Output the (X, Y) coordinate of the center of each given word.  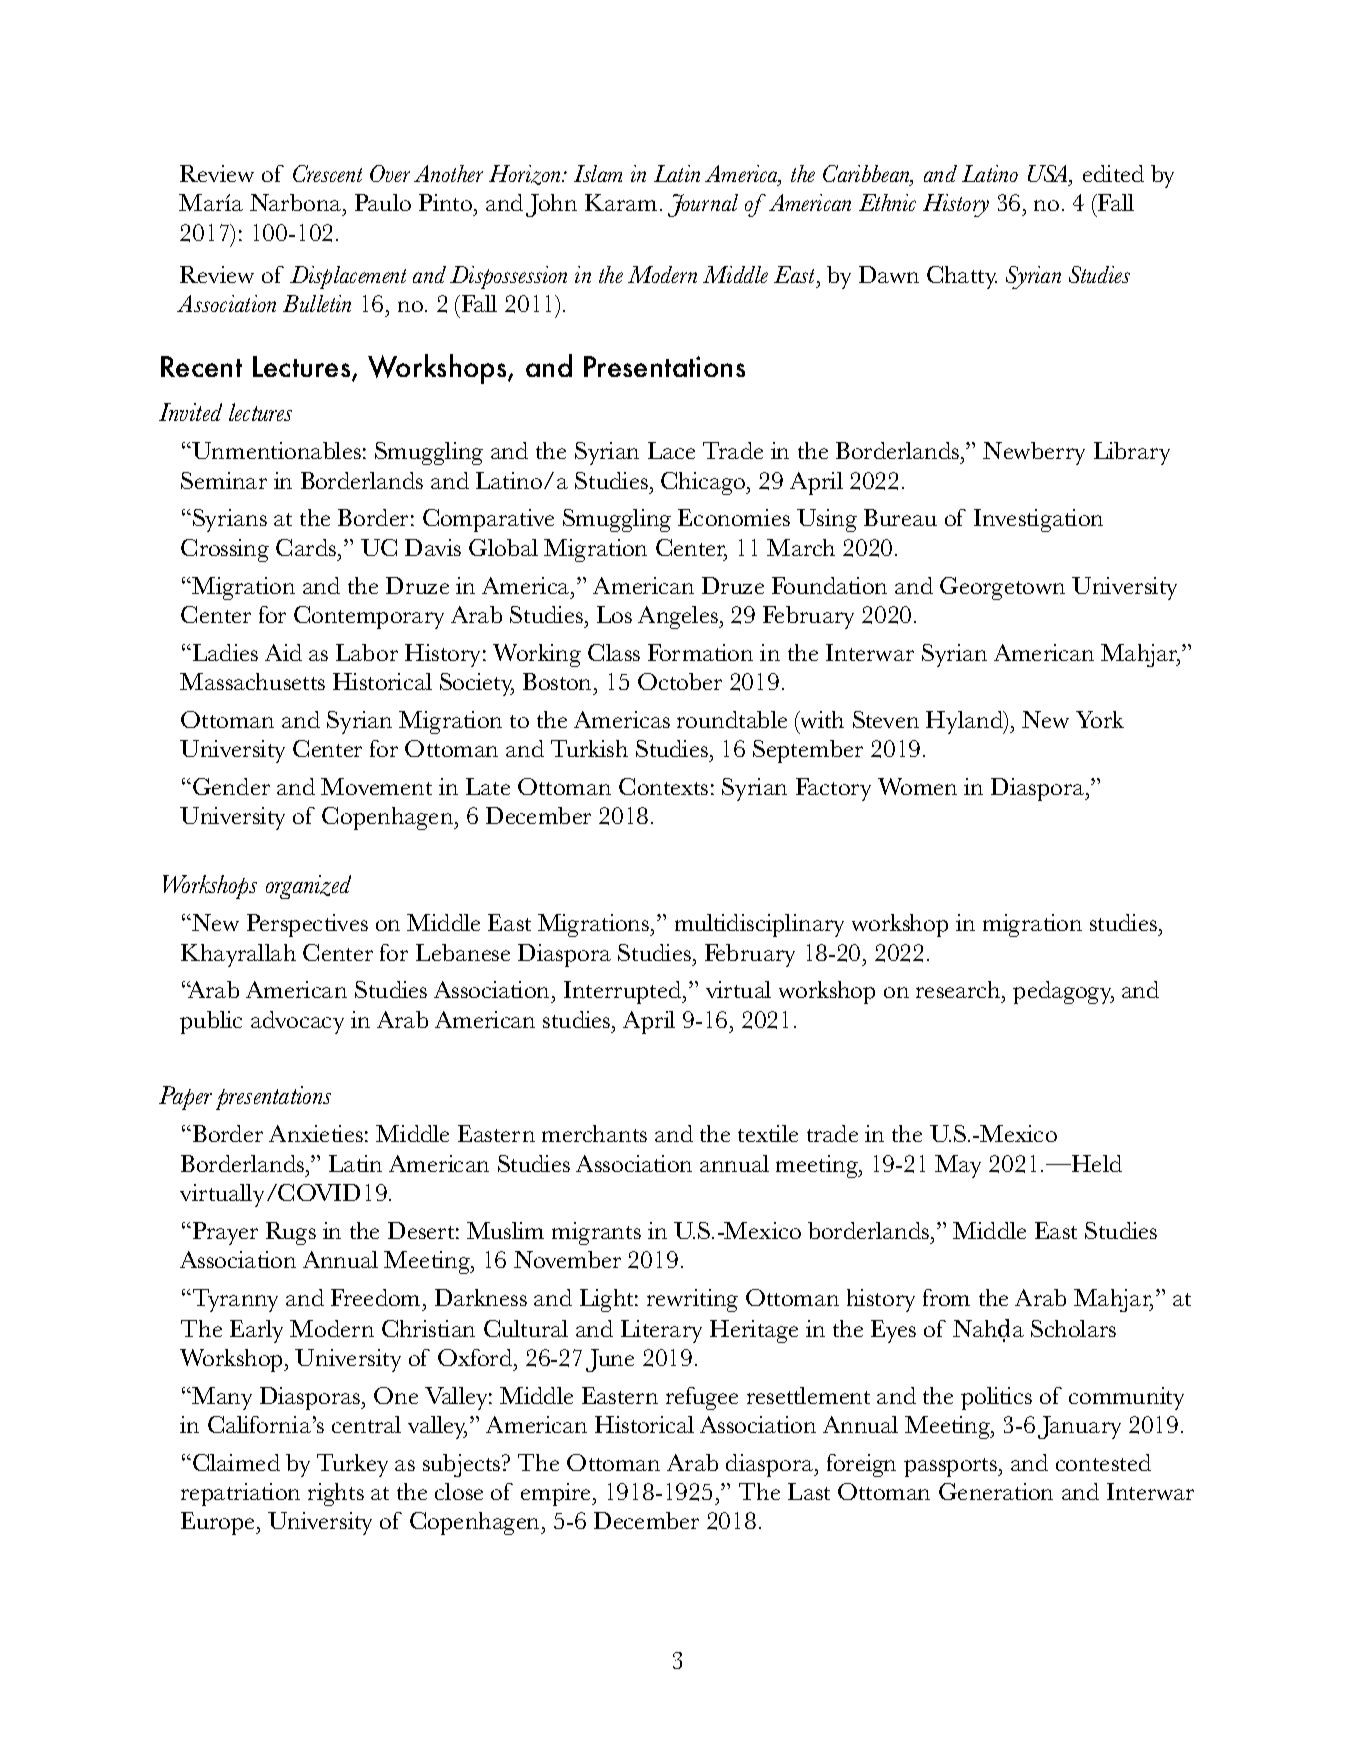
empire (557, 1494)
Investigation (1038, 520)
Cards (307, 547)
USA (1049, 175)
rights (336, 1494)
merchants (594, 1133)
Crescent (327, 173)
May (958, 1166)
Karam (621, 202)
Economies (734, 517)
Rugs (291, 1233)
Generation (996, 1491)
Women (917, 786)
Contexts (663, 786)
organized (308, 887)
